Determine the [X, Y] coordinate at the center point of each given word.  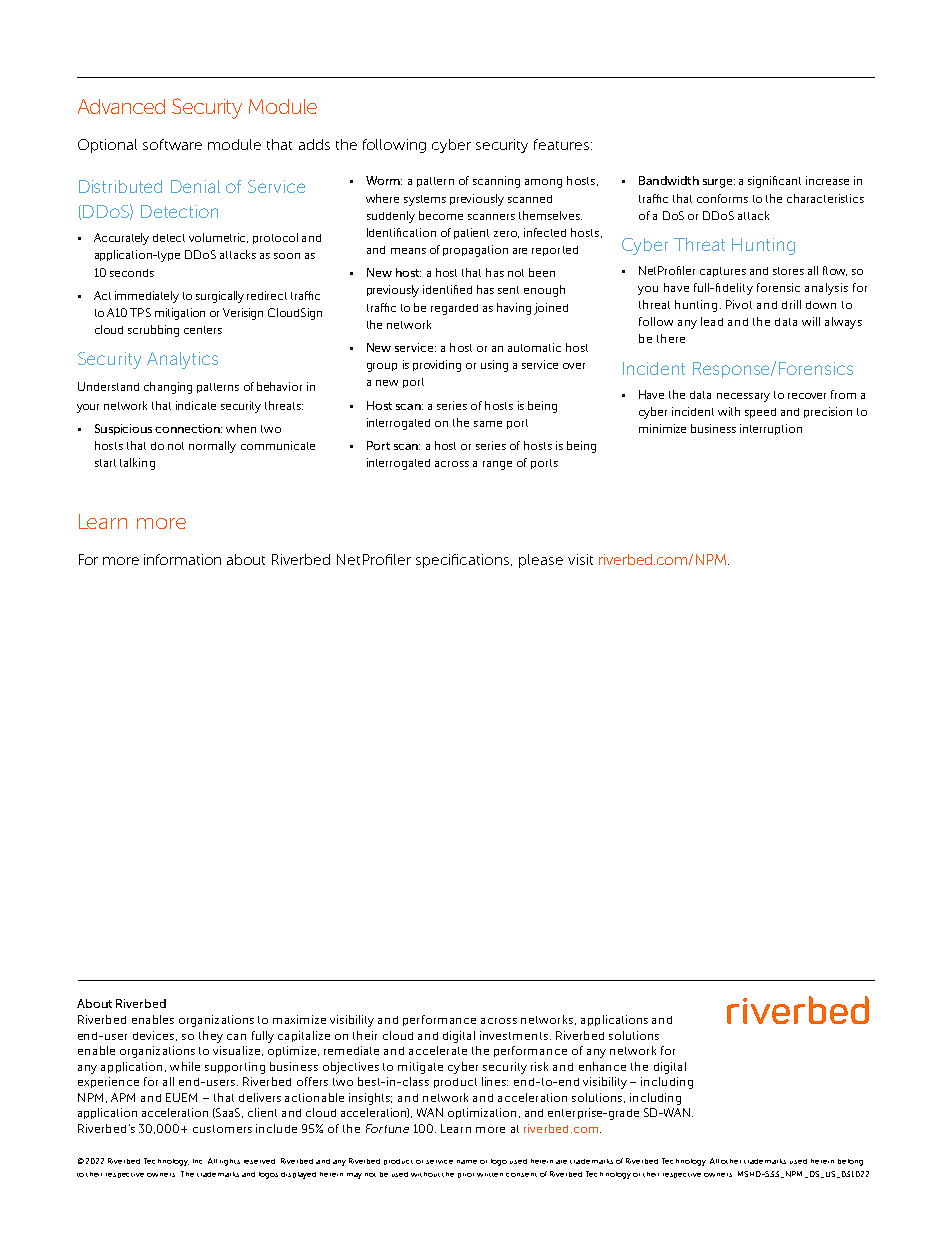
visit [580, 559]
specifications [464, 561]
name [467, 1162]
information [182, 559]
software [172, 144]
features [563, 144]
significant [774, 182]
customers [222, 1129]
